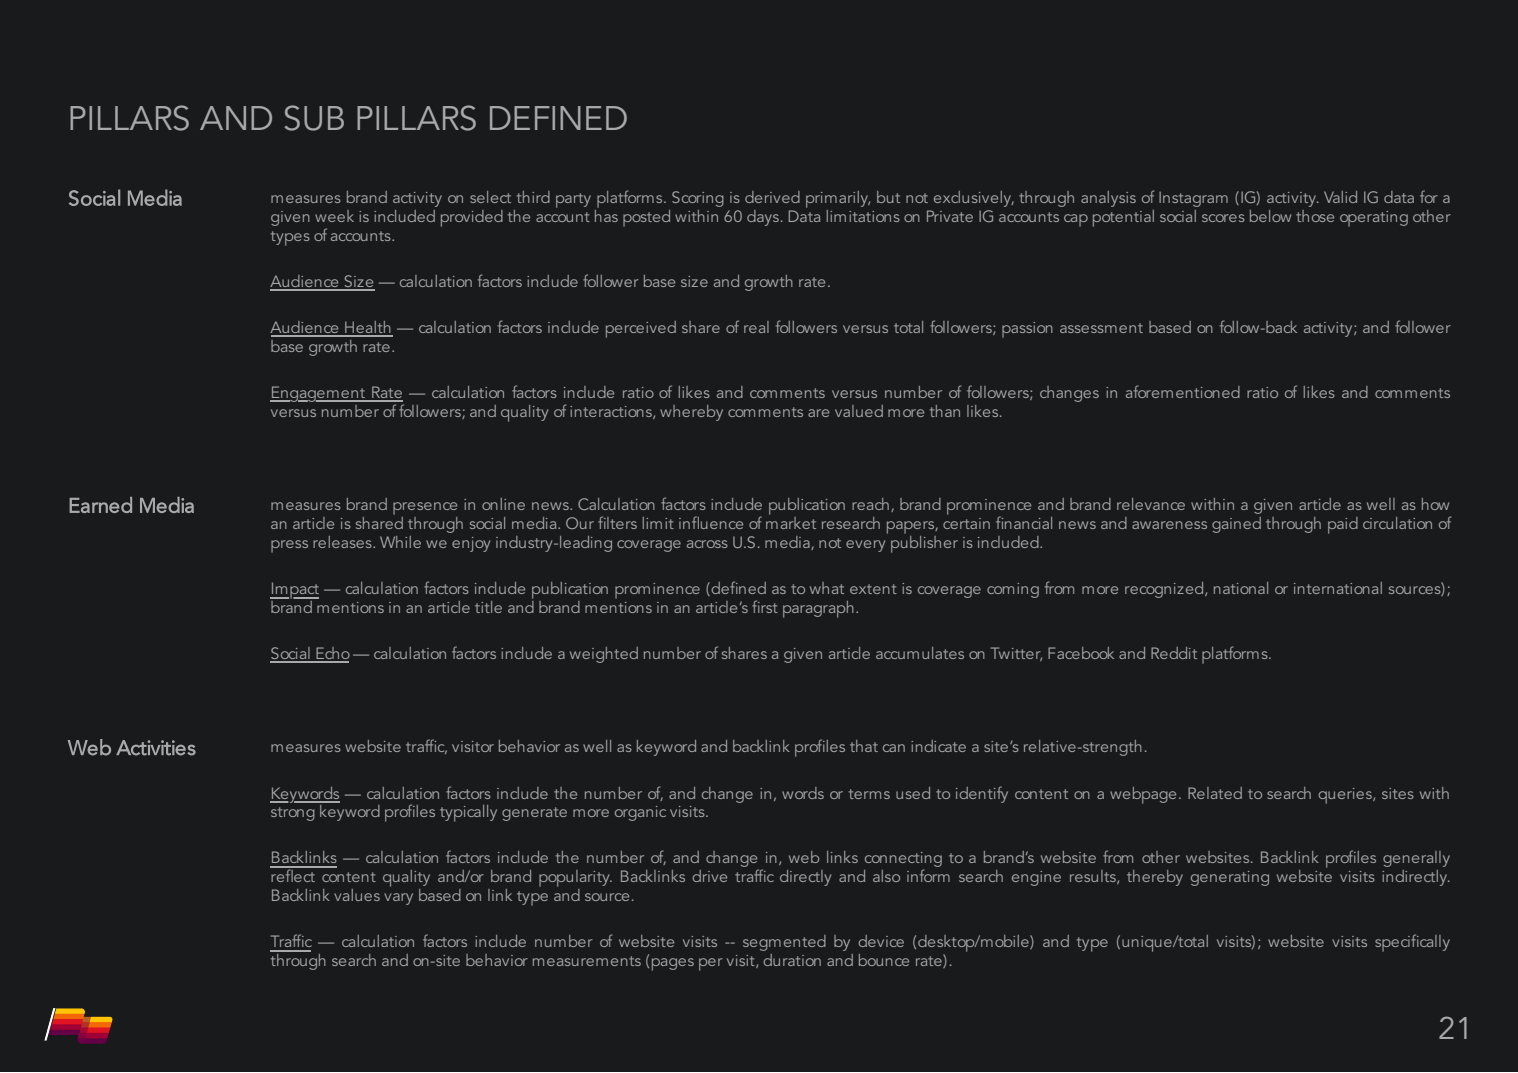 The image size is (1518, 1073). What do you see at coordinates (920, 653) in the image?
I see `accumulates` at bounding box center [920, 653].
